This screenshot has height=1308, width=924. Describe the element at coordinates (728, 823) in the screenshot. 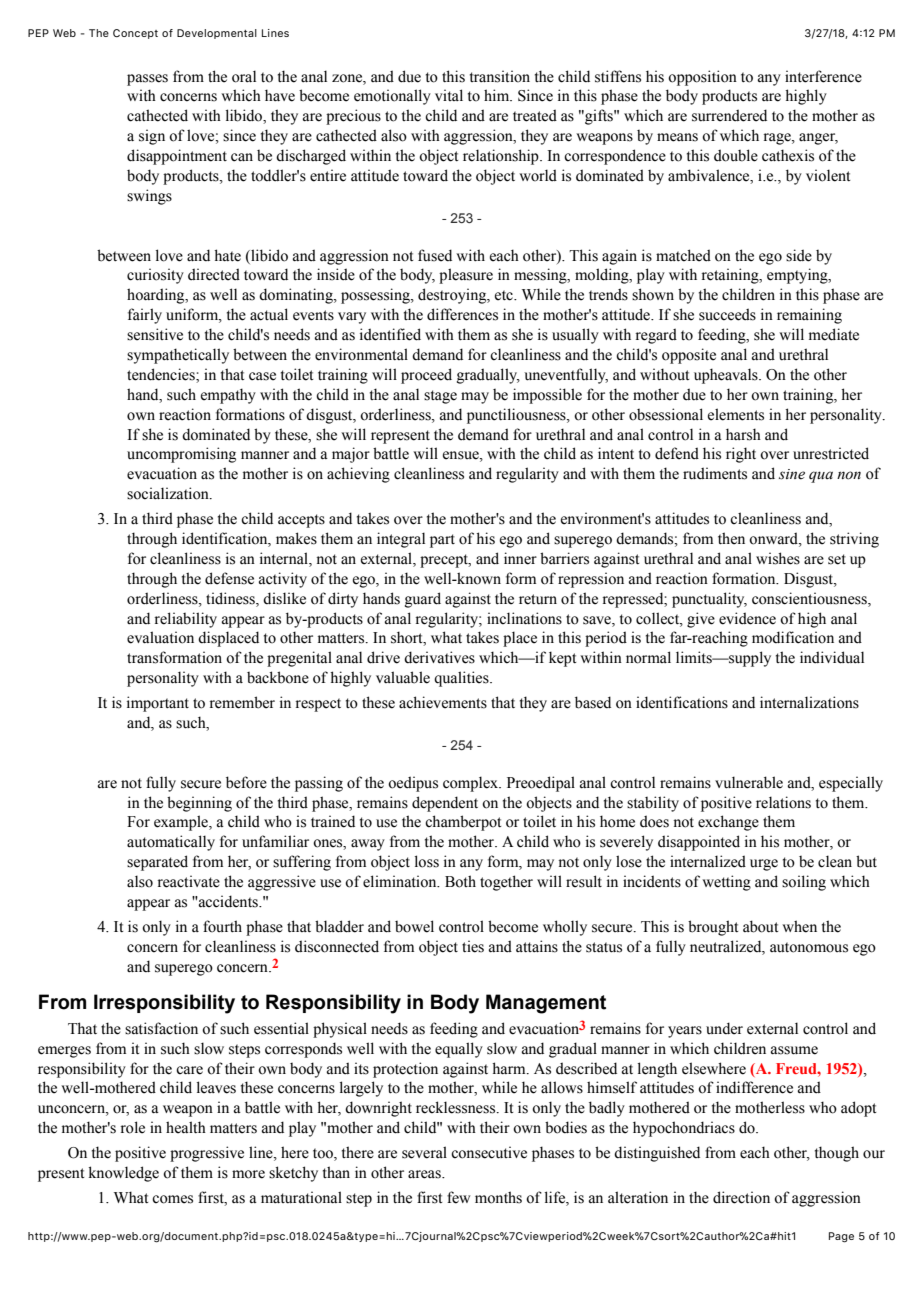

I see `exchange` at that location.
